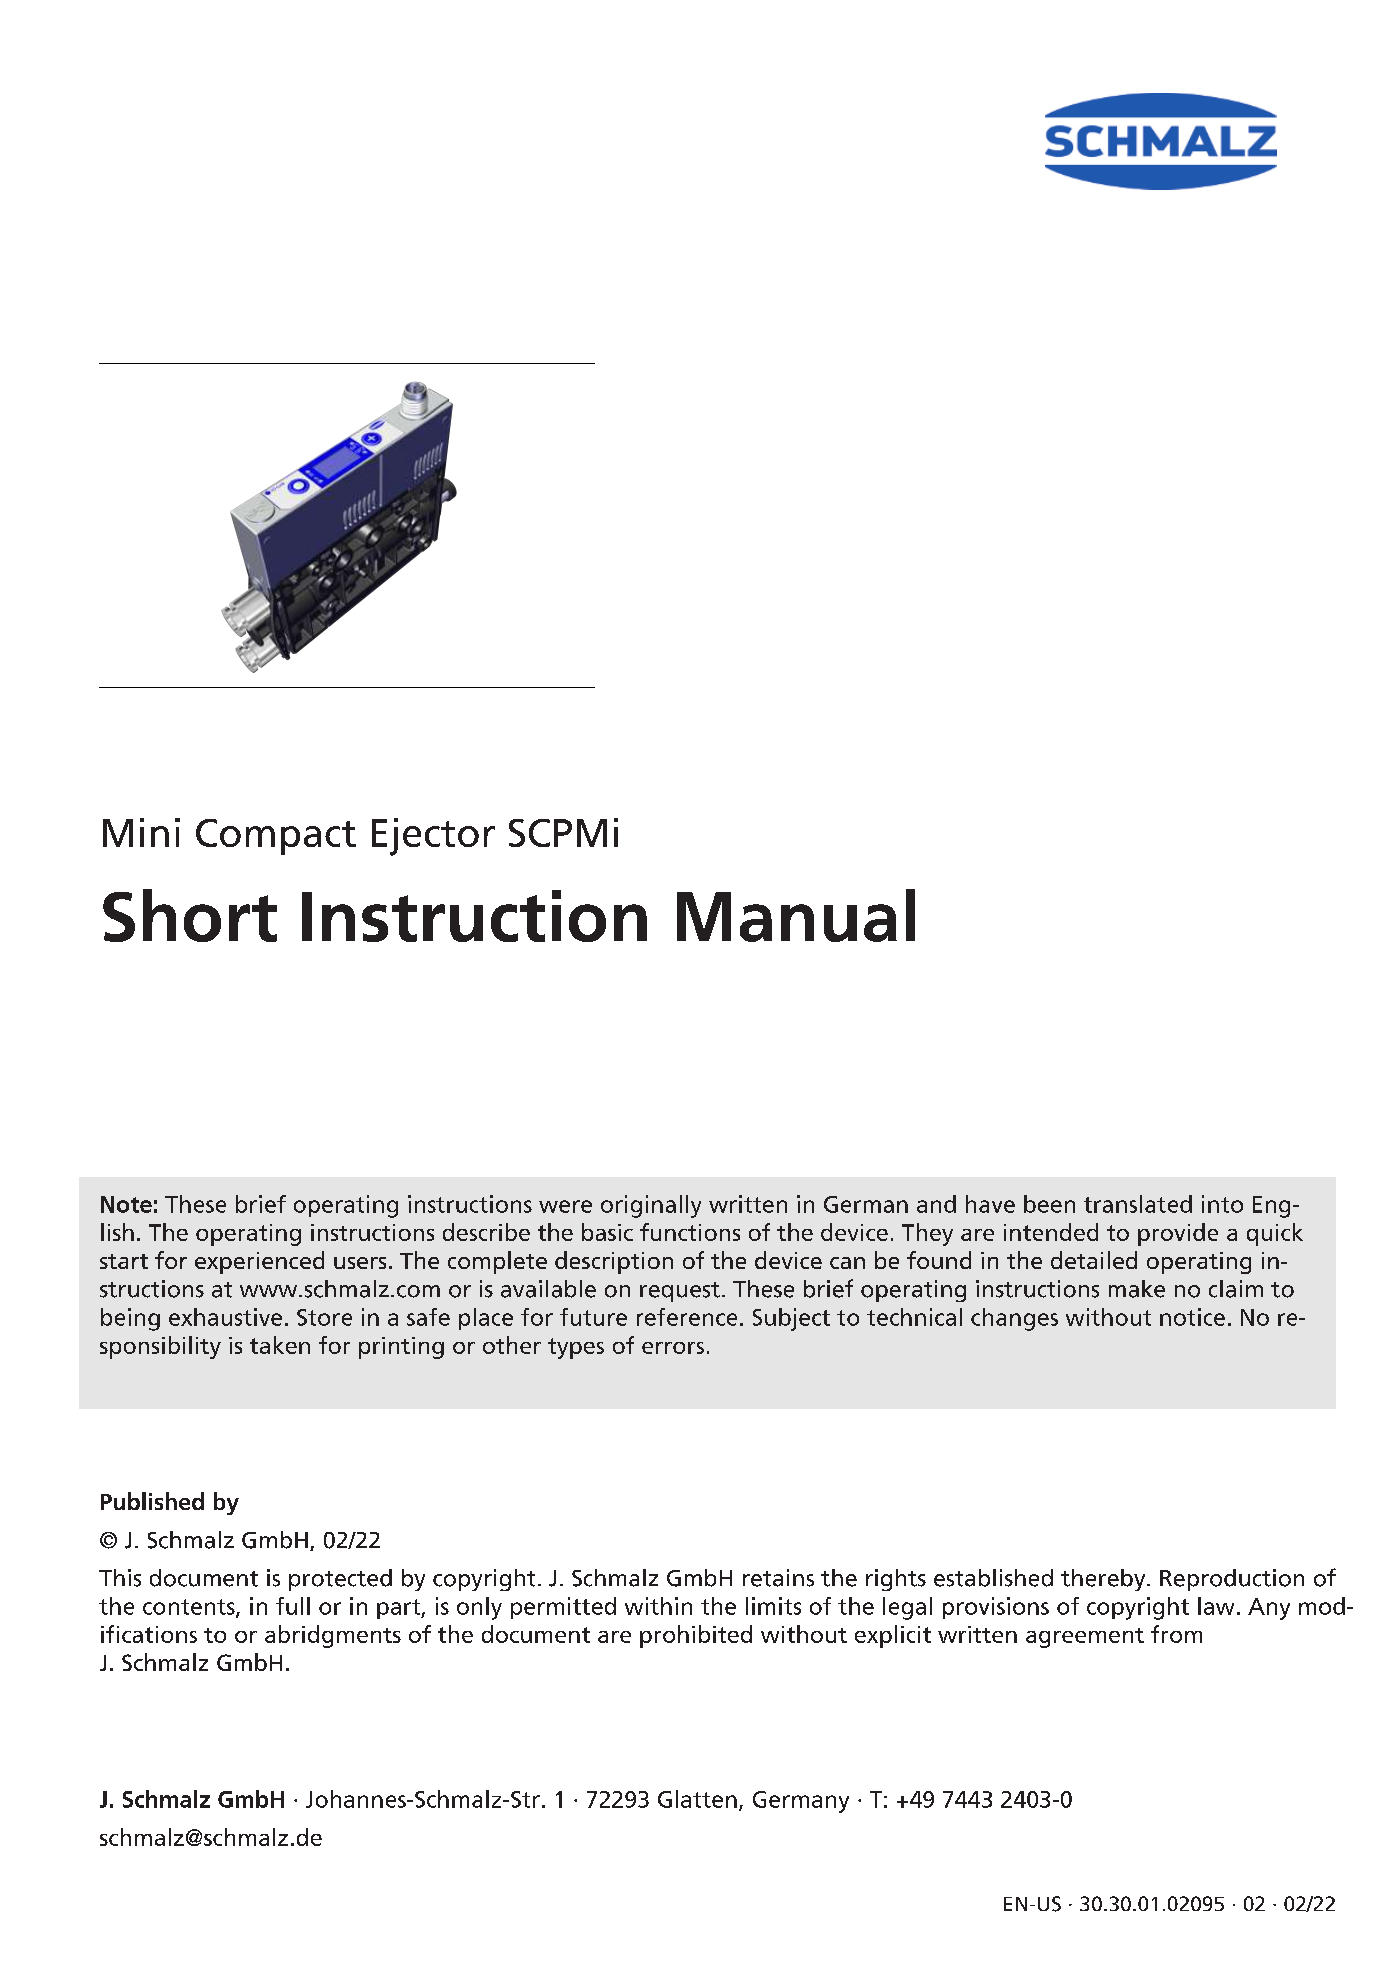 The image size is (1389, 1964). What do you see at coordinates (259, 1262) in the page?
I see `experienced` at bounding box center [259, 1262].
